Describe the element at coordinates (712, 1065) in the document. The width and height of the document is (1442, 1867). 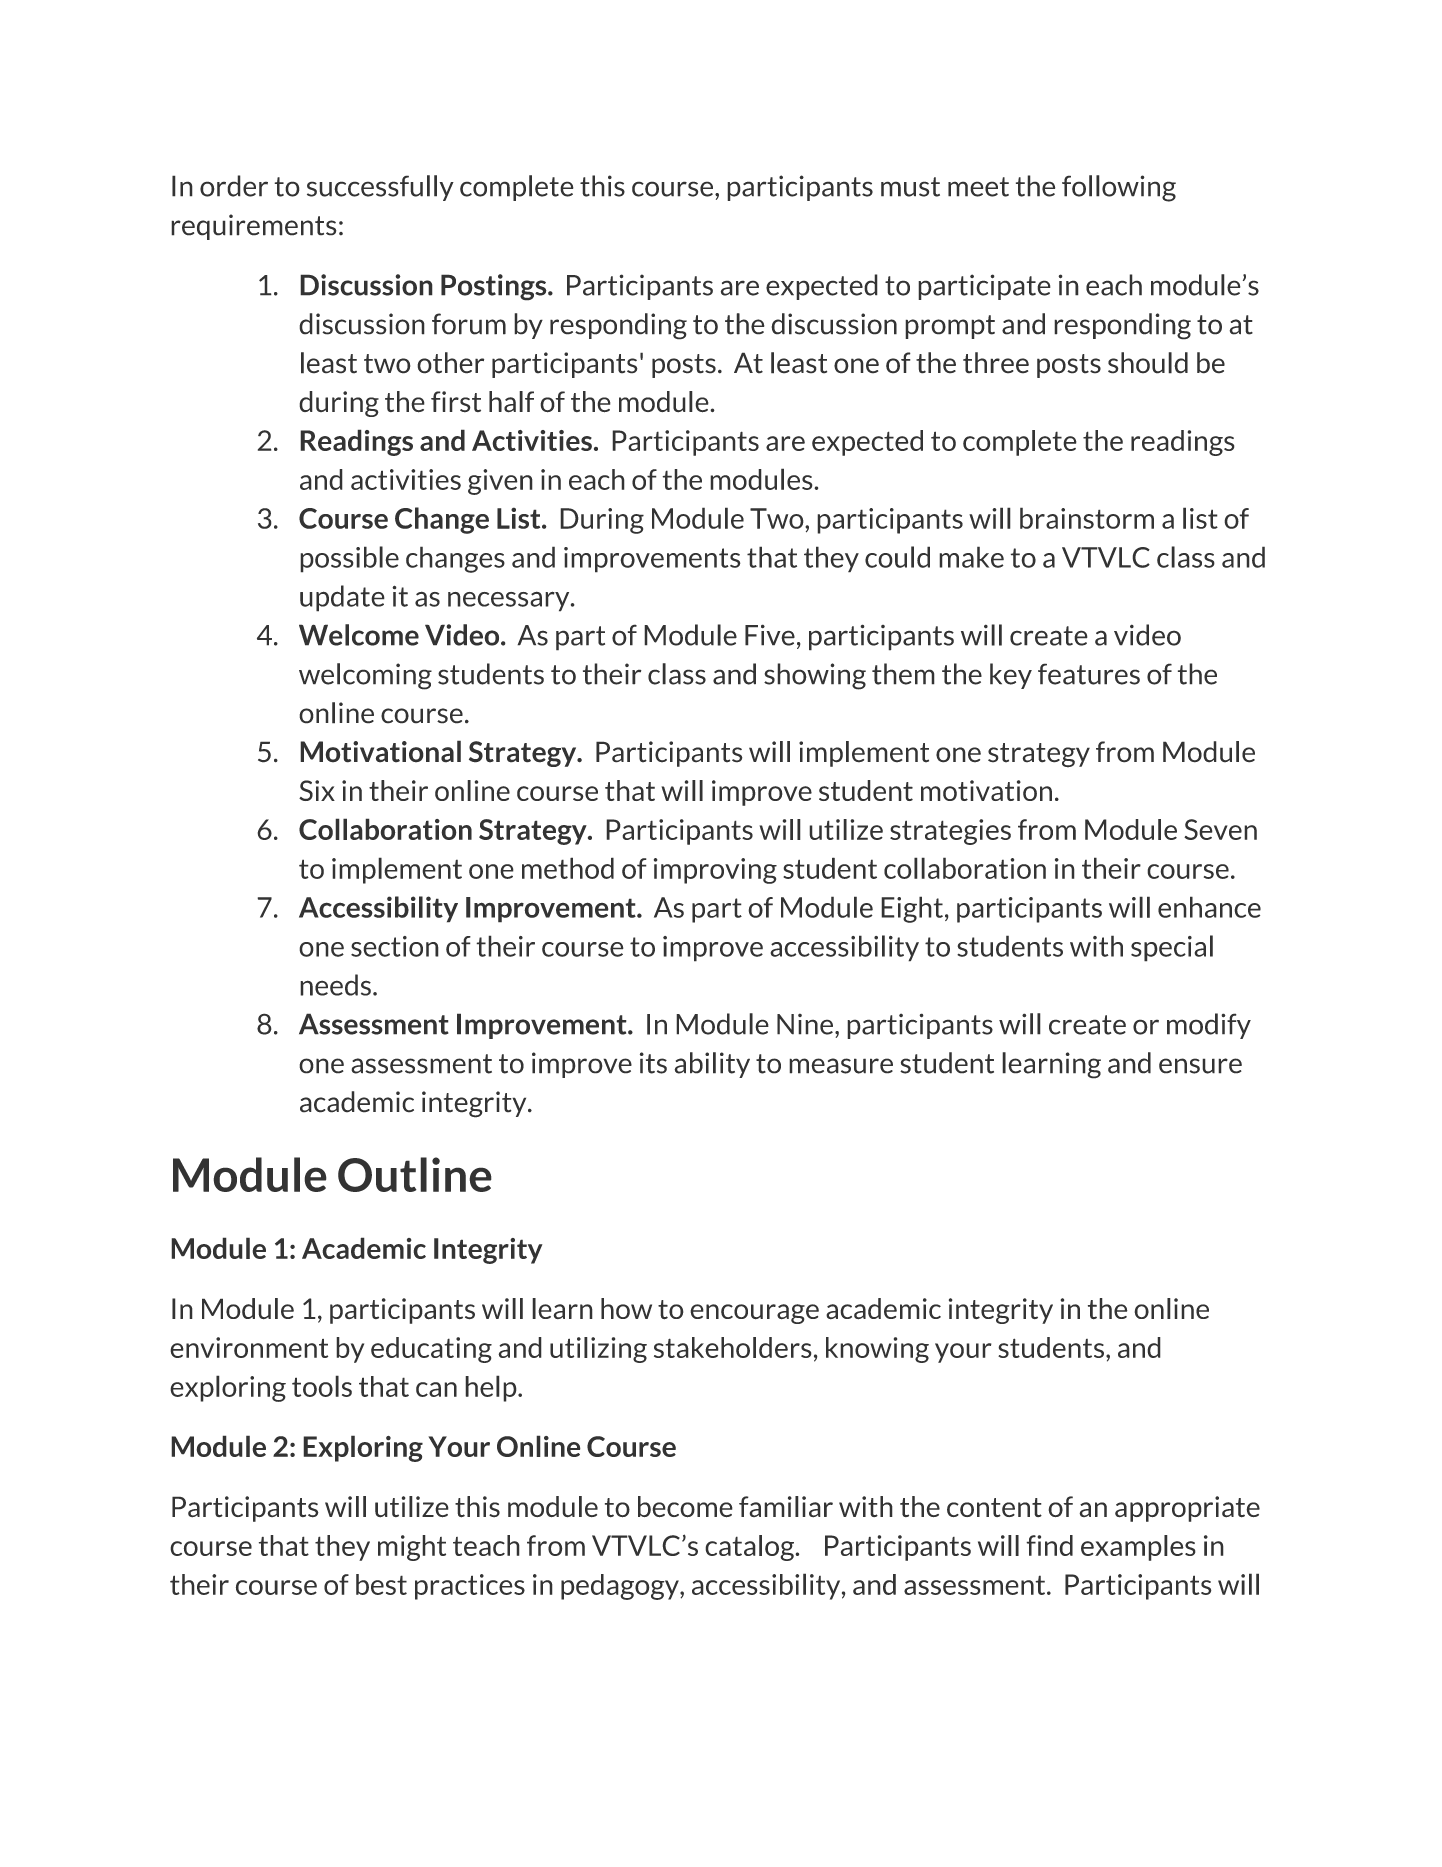
I see `ability` at that location.
